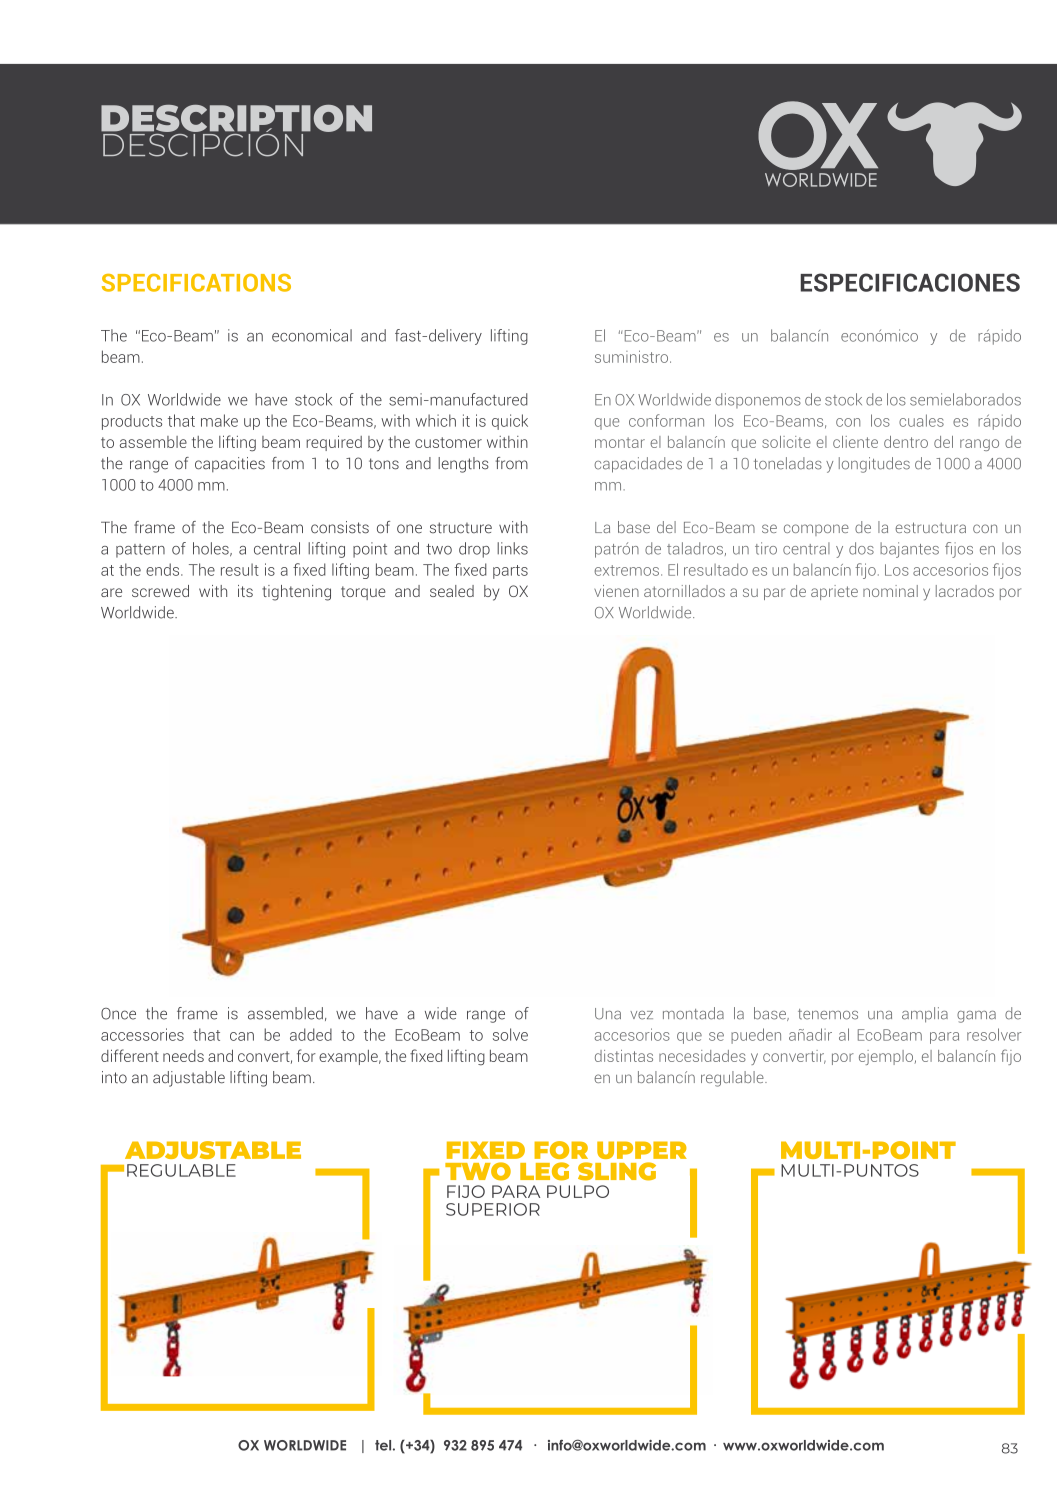 The height and width of the image is (1494, 1057). I want to click on SPECIFICATIONS, so click(196, 283).
